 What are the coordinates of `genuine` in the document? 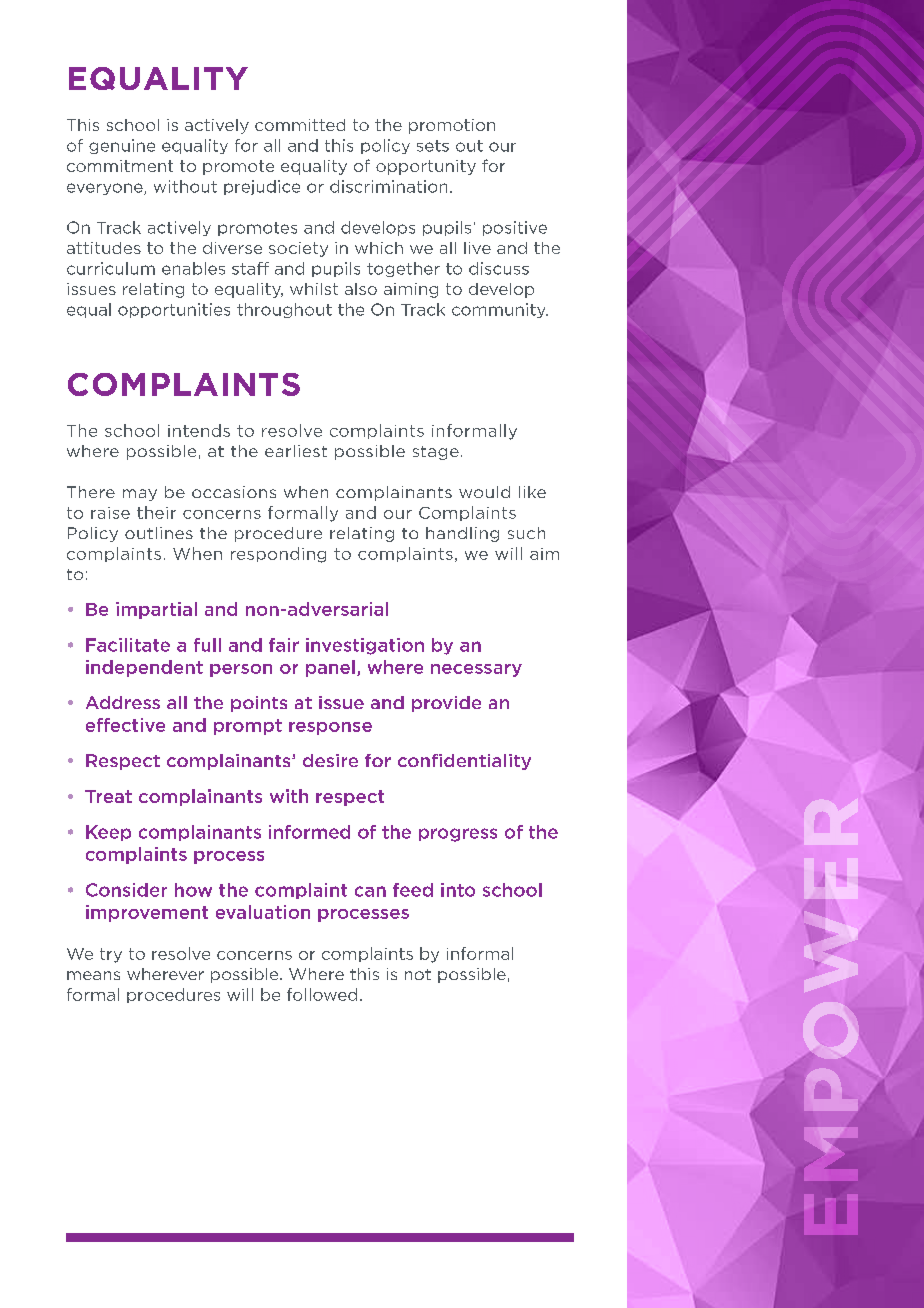 It's located at (122, 146).
